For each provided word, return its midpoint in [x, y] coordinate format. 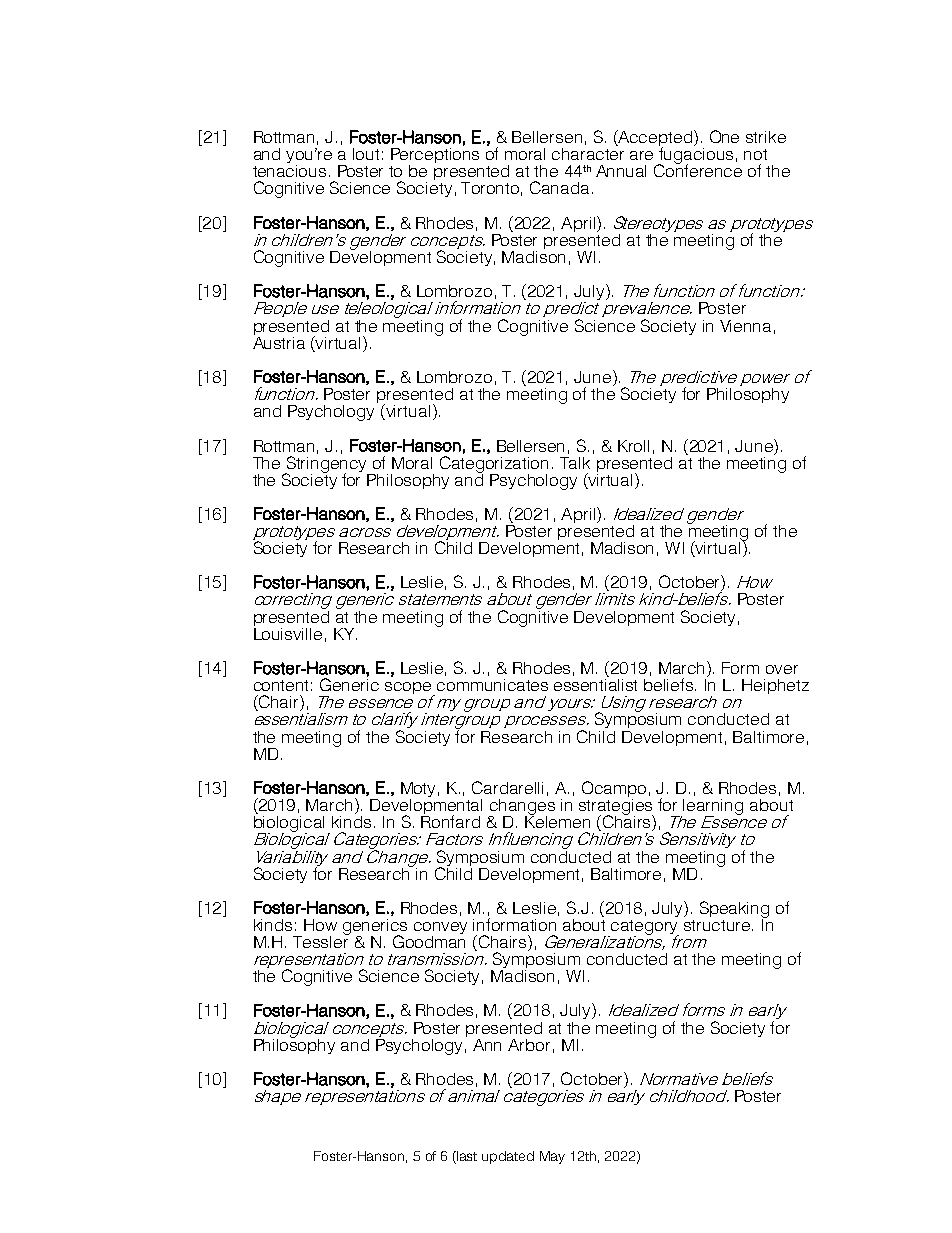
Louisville [288, 632]
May [552, 1157]
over [782, 669]
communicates [492, 685]
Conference [698, 169]
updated [508, 1157]
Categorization [494, 465]
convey [440, 929]
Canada [561, 187]
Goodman [429, 940]
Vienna [745, 326]
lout [366, 154]
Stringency [327, 465]
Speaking [734, 910]
